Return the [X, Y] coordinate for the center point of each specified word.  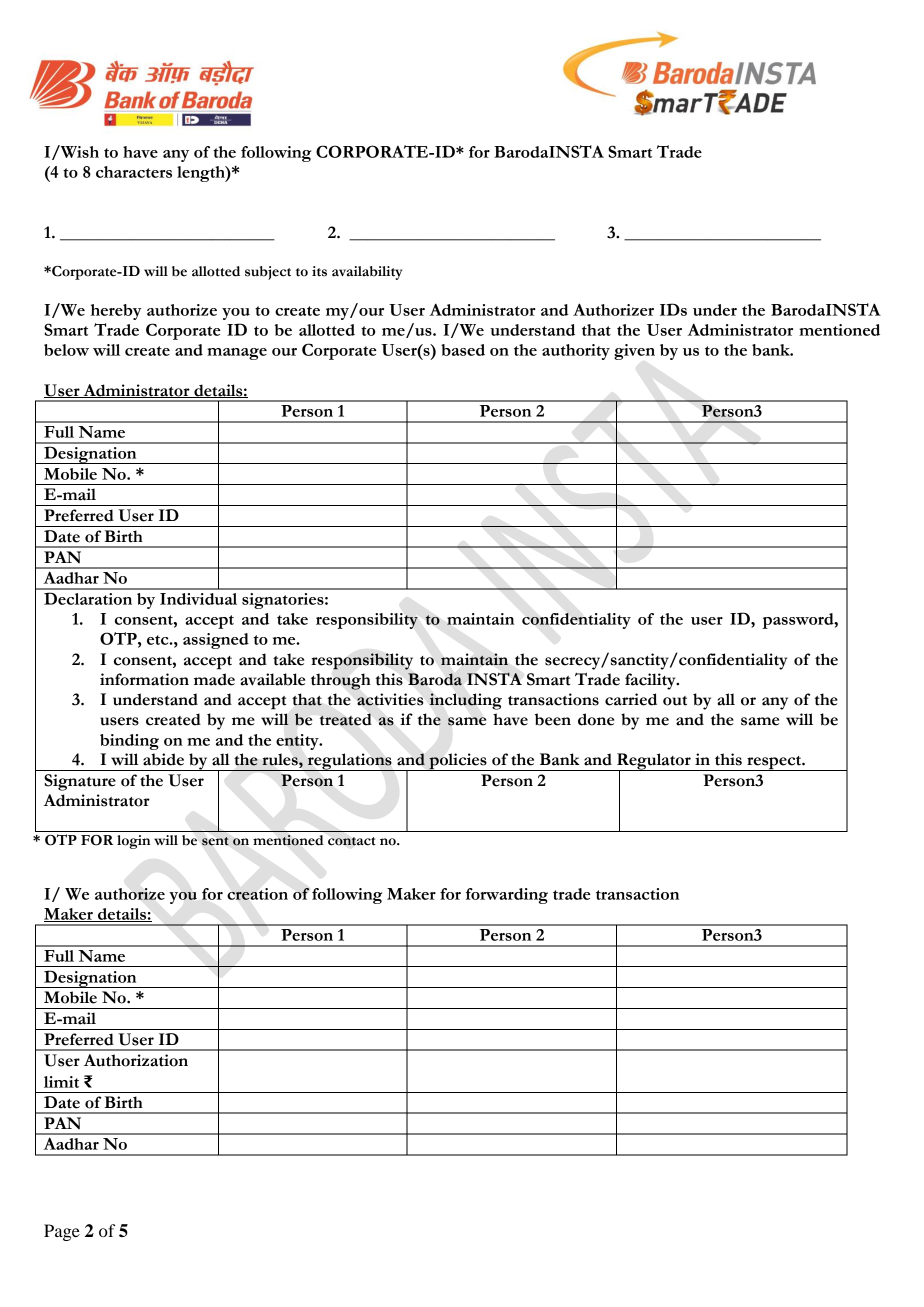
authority [576, 352]
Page [62, 1232]
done [596, 719]
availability [367, 273]
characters [134, 172]
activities [390, 699]
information [144, 679]
